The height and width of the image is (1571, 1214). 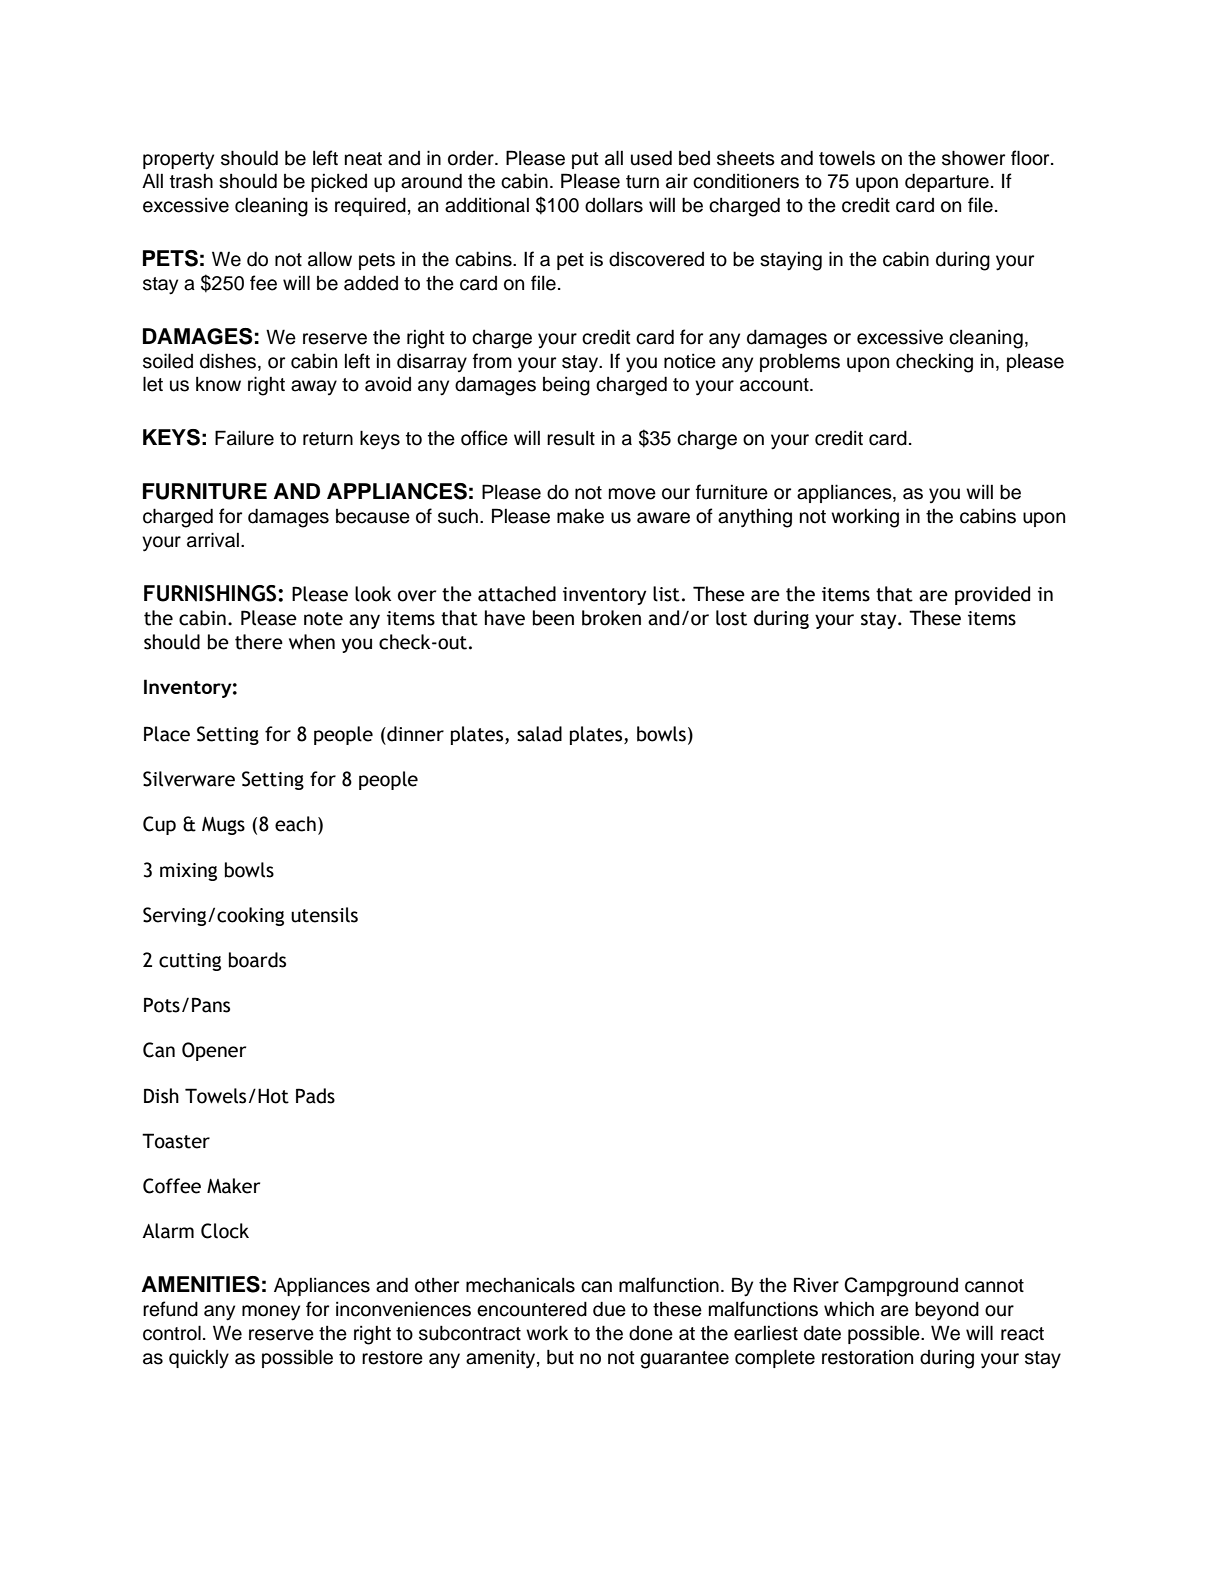 What do you see at coordinates (901, 1287) in the image?
I see `Campground` at bounding box center [901, 1287].
